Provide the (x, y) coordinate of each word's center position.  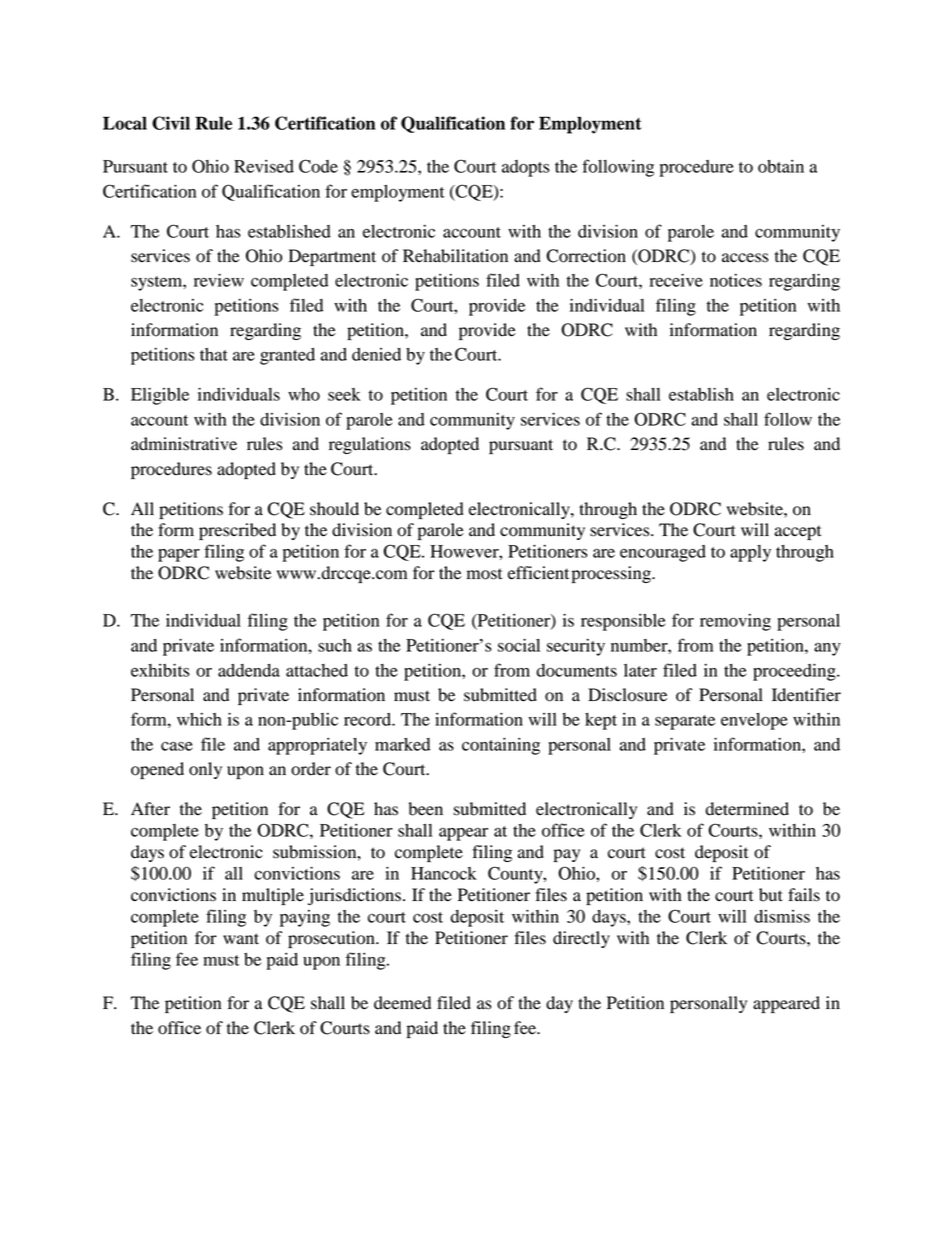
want (241, 938)
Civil (171, 123)
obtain (781, 166)
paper (179, 555)
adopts (526, 168)
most (484, 574)
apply (750, 553)
